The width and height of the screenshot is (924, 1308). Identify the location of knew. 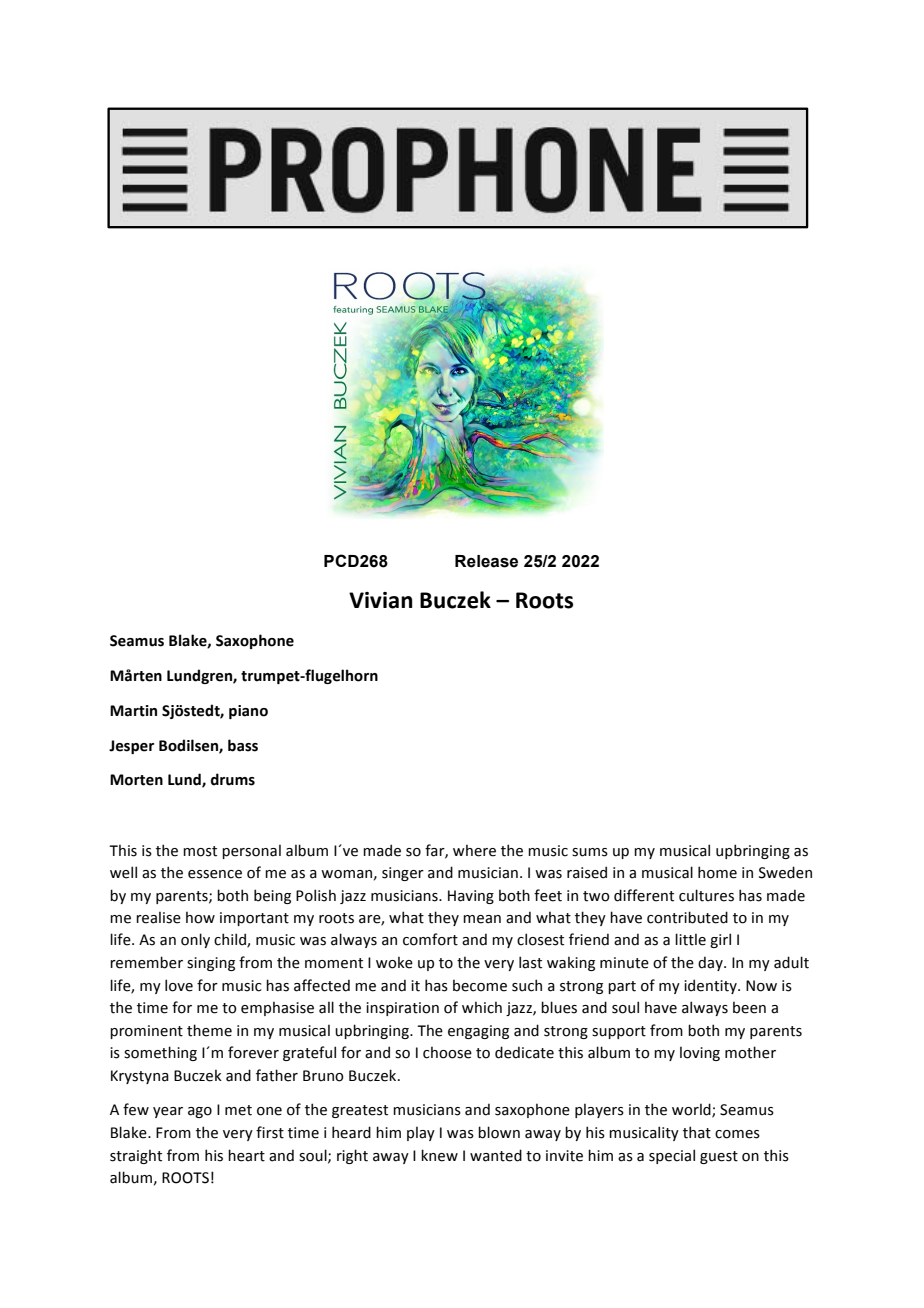
(439, 1155).
